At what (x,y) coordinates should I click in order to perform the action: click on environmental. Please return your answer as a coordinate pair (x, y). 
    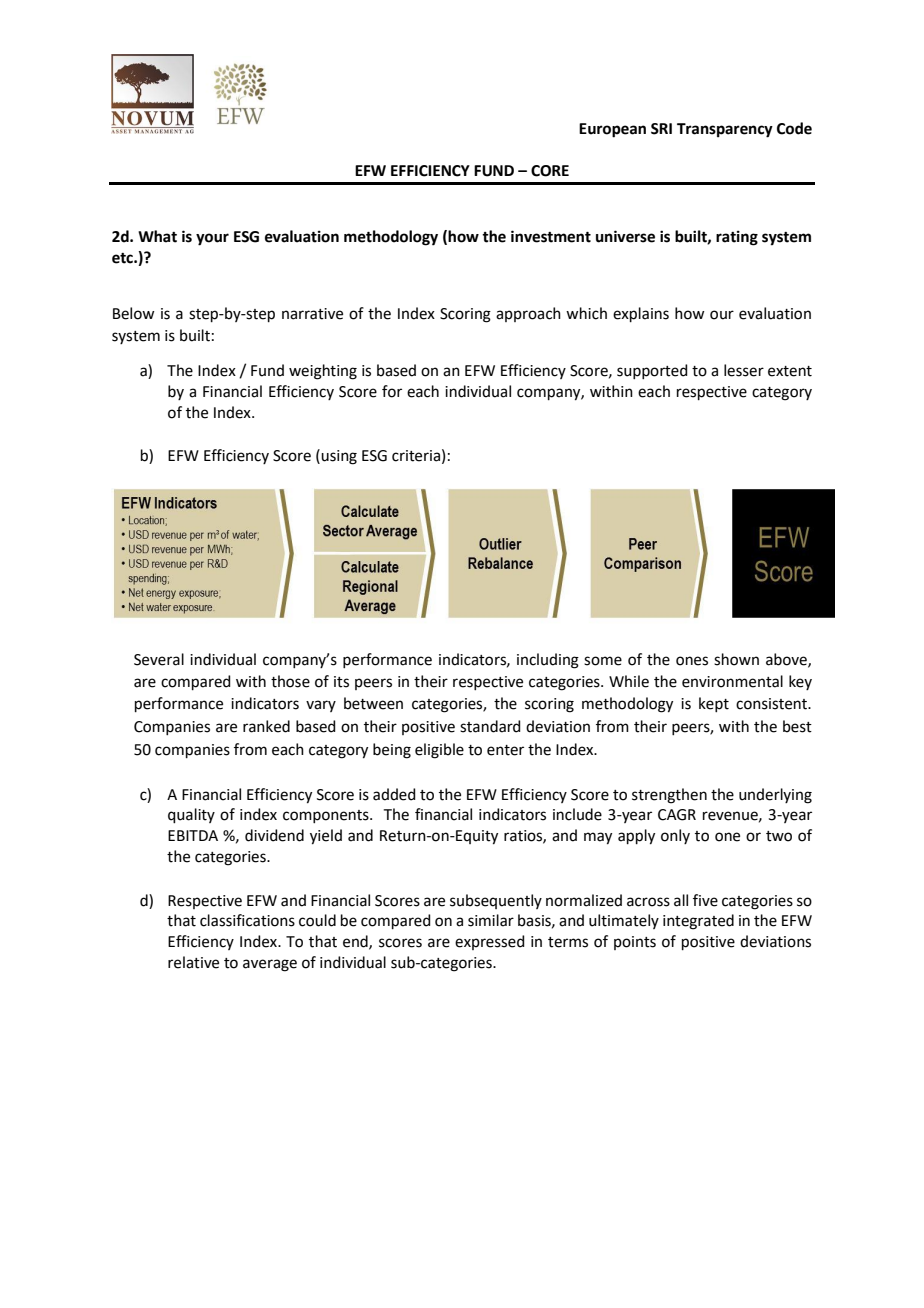
    Looking at the image, I should click on (732, 681).
